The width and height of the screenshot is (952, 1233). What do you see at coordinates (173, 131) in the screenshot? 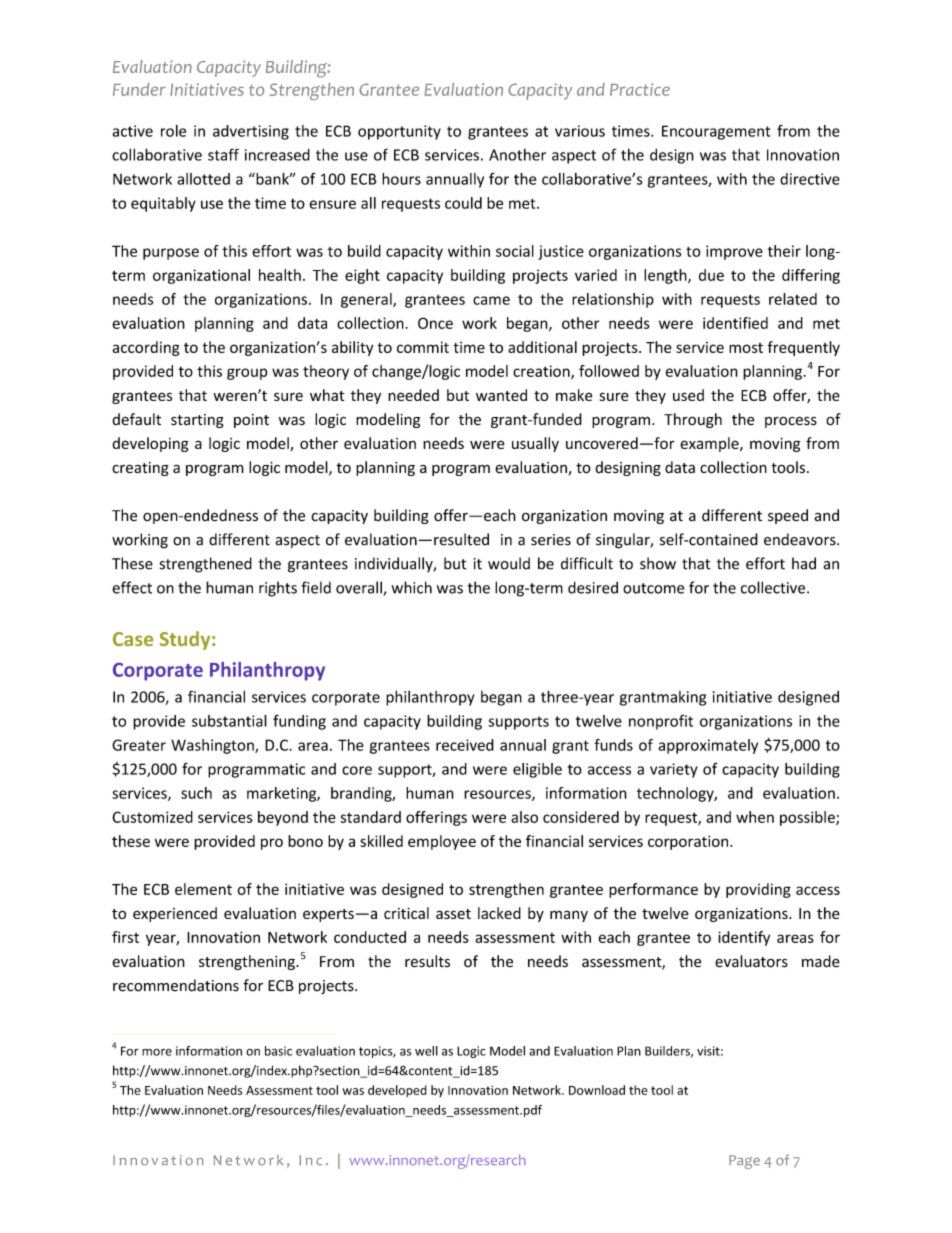
I see `role` at bounding box center [173, 131].
